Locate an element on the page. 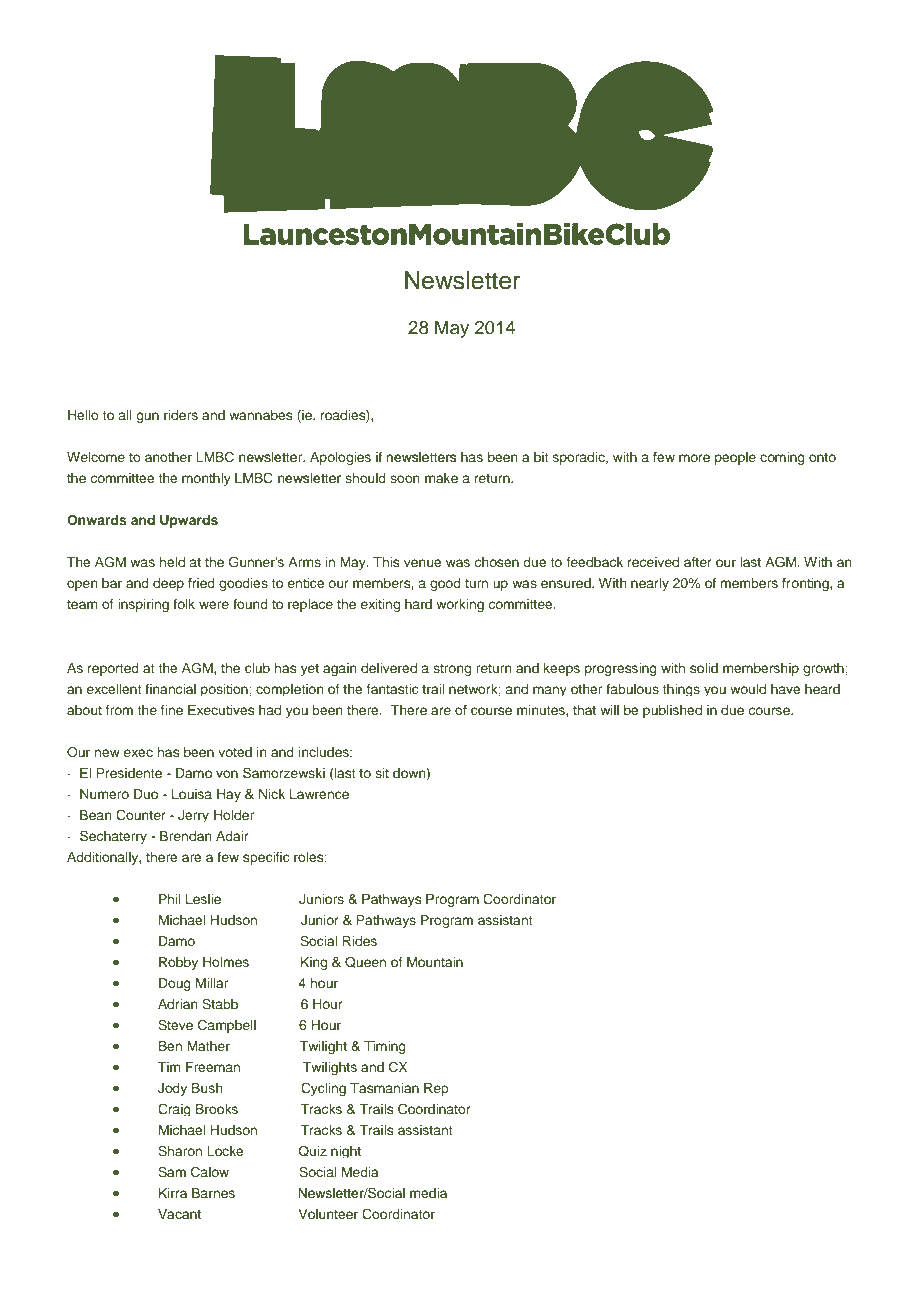 This page has width=924, height=1307. financial is located at coordinates (170, 689).
